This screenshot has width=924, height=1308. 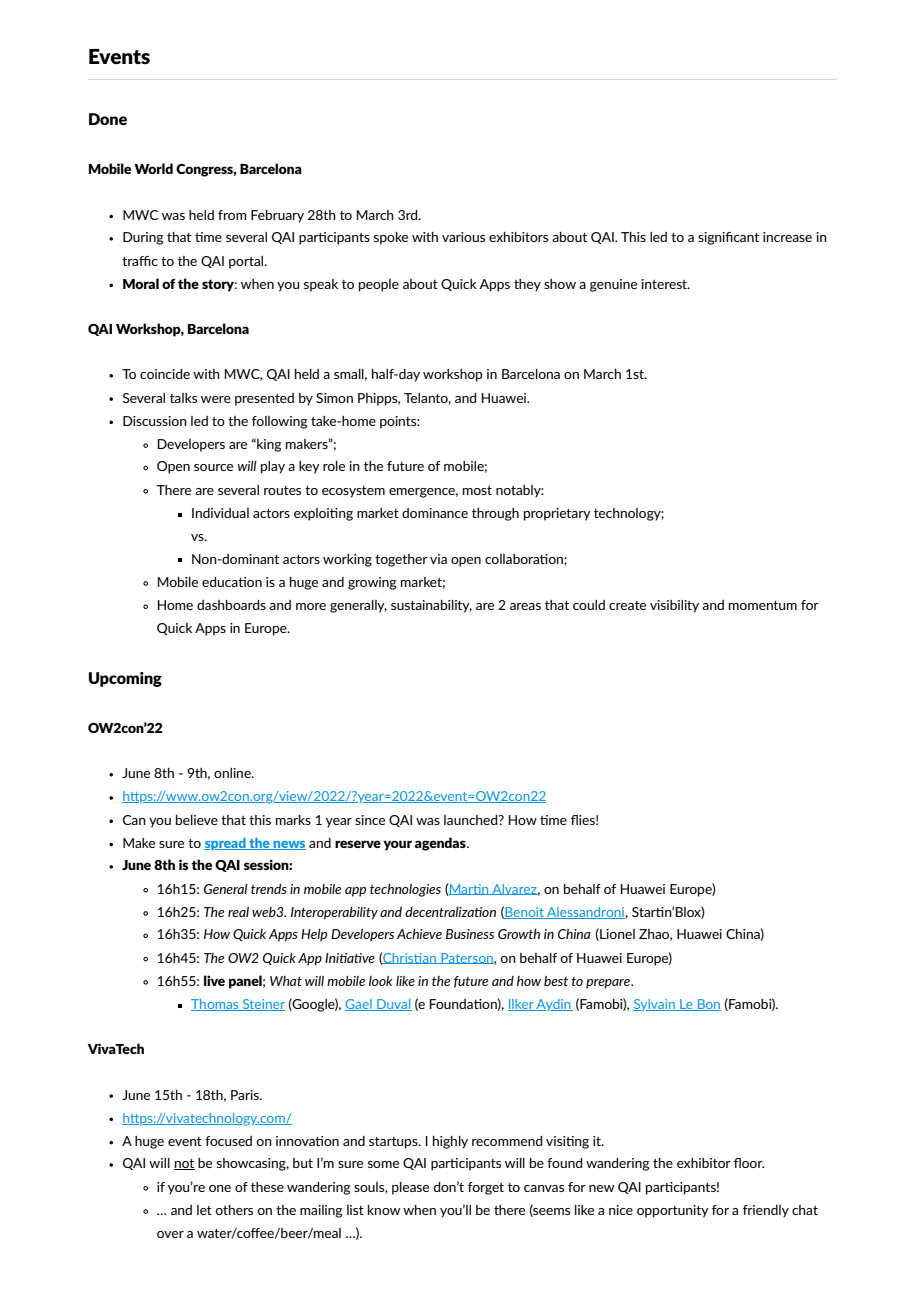 I want to click on Individual, so click(x=220, y=513).
